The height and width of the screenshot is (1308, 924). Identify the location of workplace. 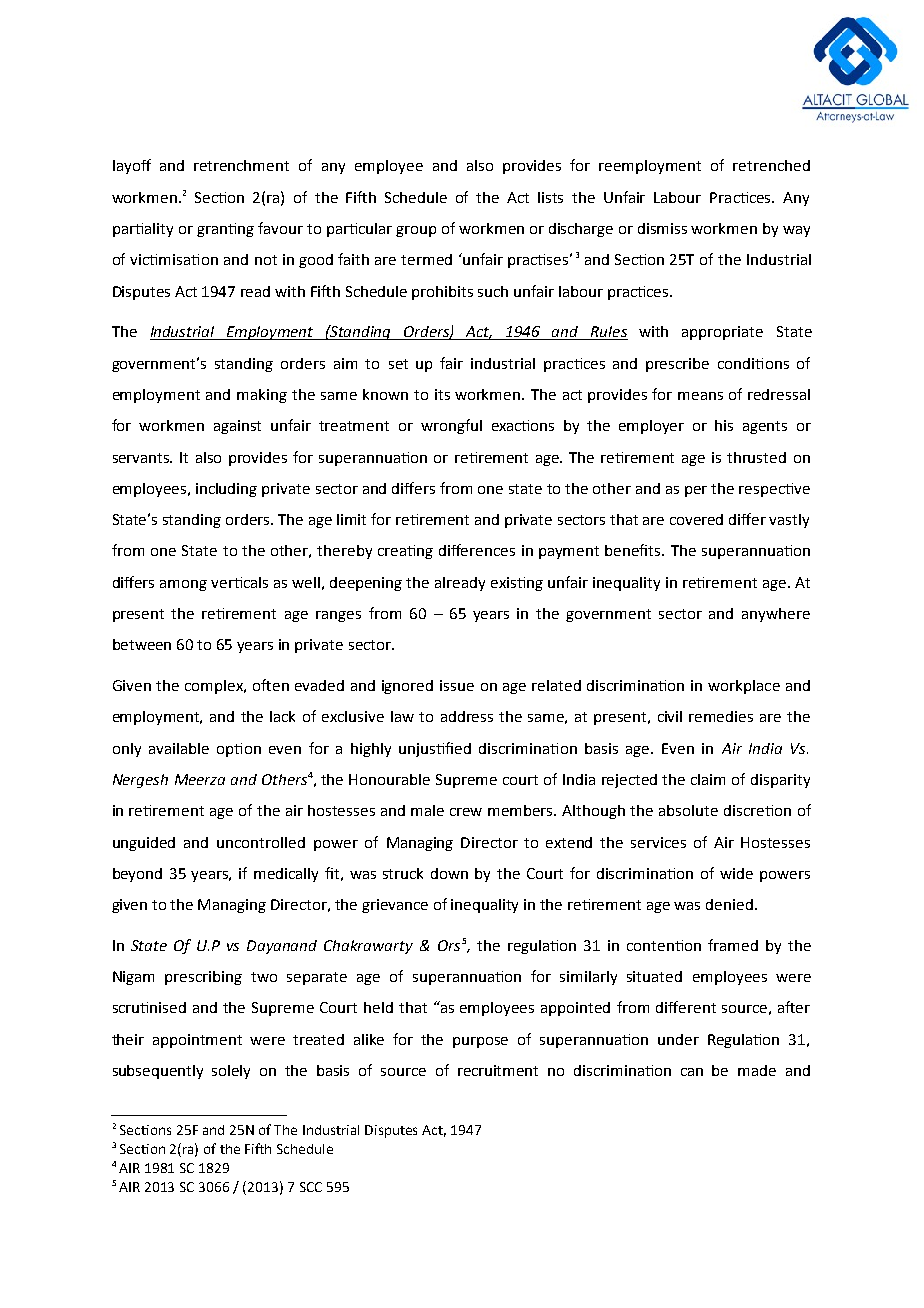
(744, 687).
